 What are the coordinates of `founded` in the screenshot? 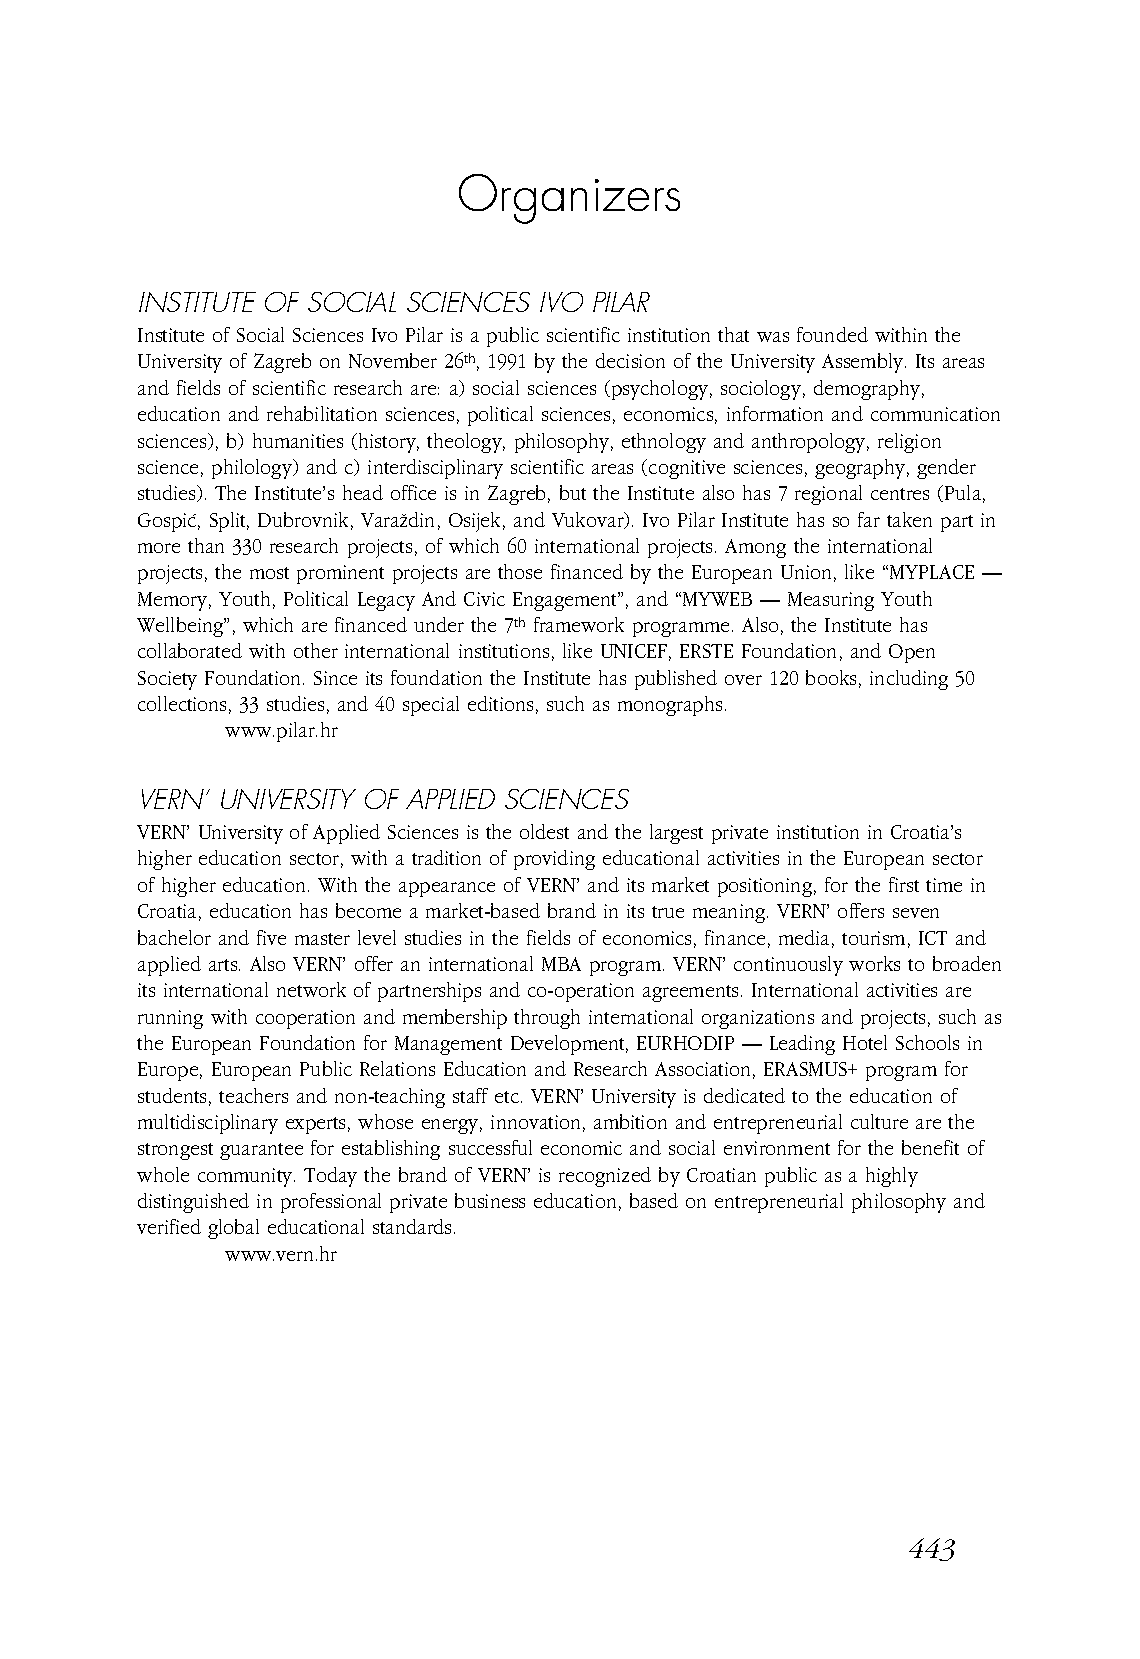 It's located at (832, 334).
